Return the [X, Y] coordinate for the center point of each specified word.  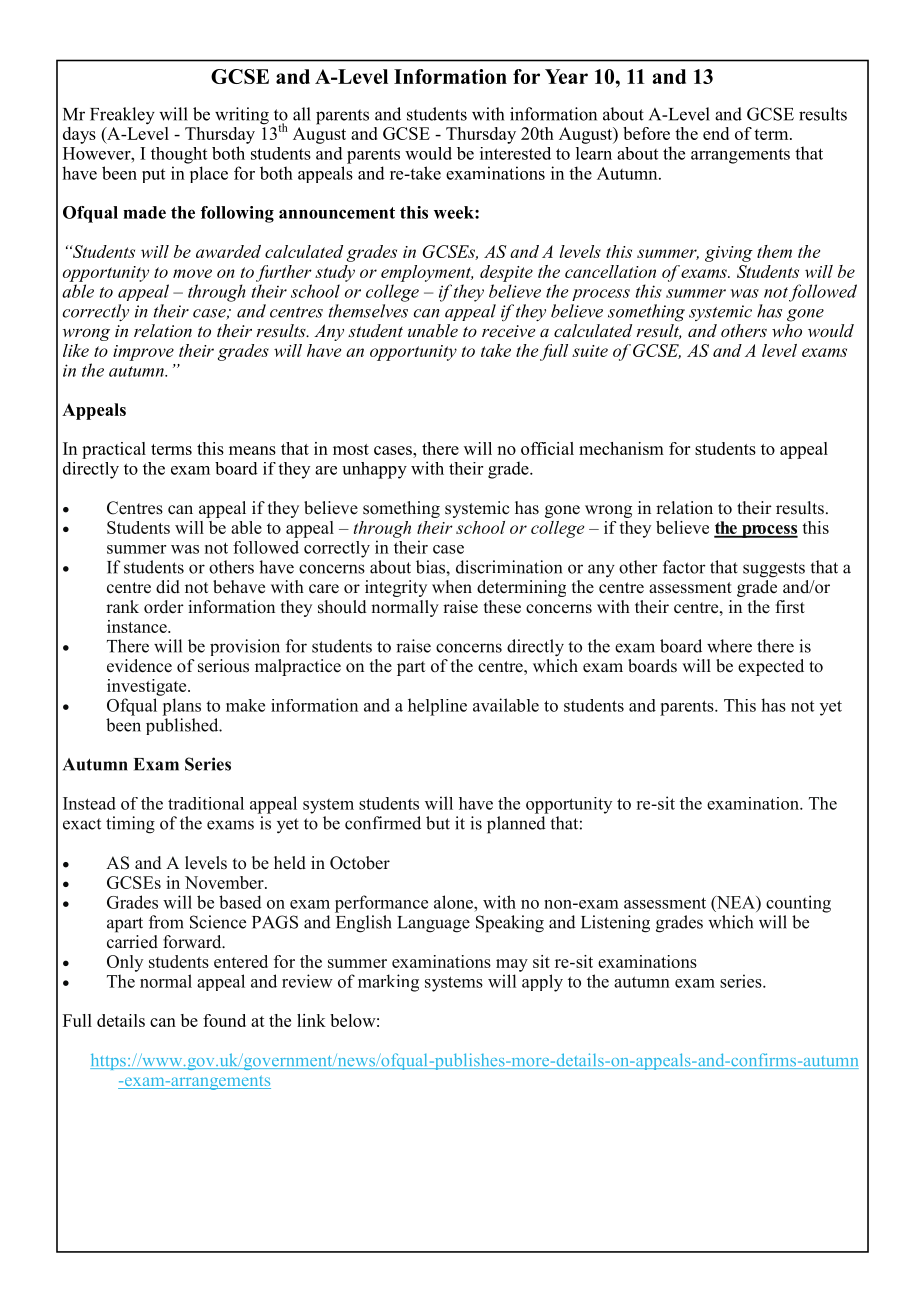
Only [125, 963]
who [787, 329]
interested [515, 153]
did [168, 587]
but [438, 823]
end [716, 133]
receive [508, 331]
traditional [206, 803]
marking [388, 983]
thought [179, 155]
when [452, 587]
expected [771, 667]
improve [143, 353]
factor [684, 567]
